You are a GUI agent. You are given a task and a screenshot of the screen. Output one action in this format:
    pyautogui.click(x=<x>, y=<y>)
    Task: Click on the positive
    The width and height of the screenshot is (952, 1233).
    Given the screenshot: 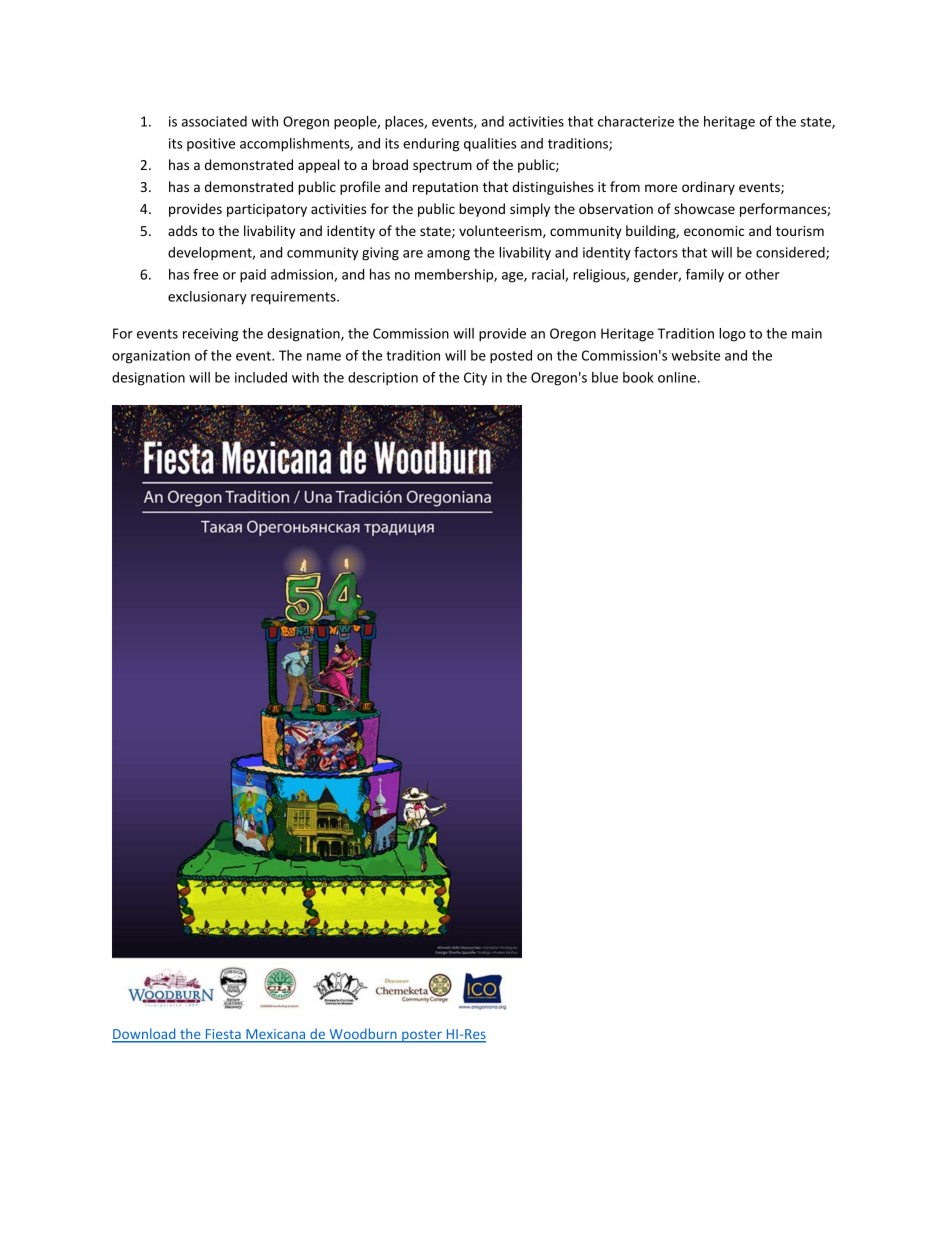 What is the action you would take?
    pyautogui.click(x=211, y=144)
